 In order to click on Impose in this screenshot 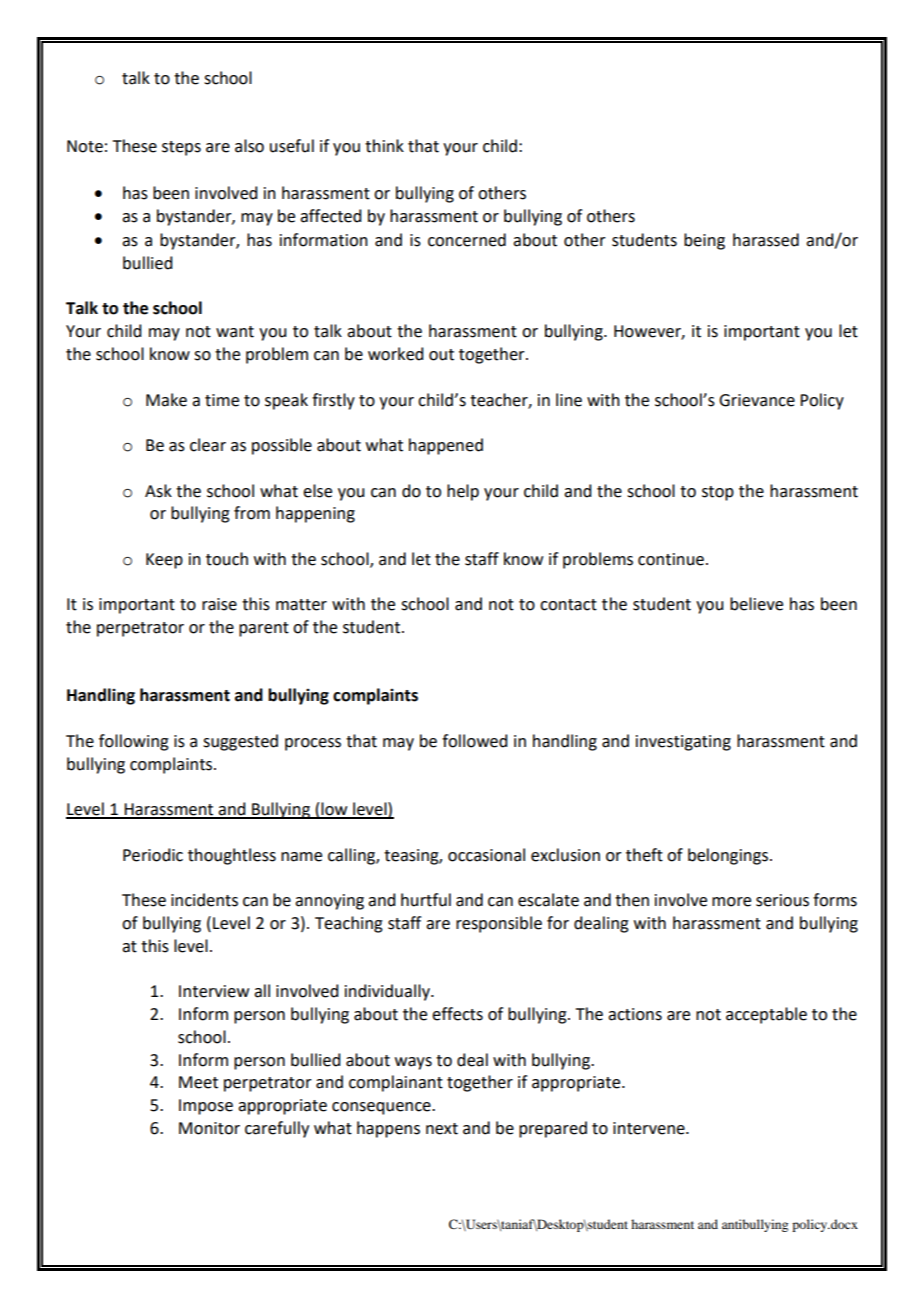, I will do `click(206, 1107)`.
